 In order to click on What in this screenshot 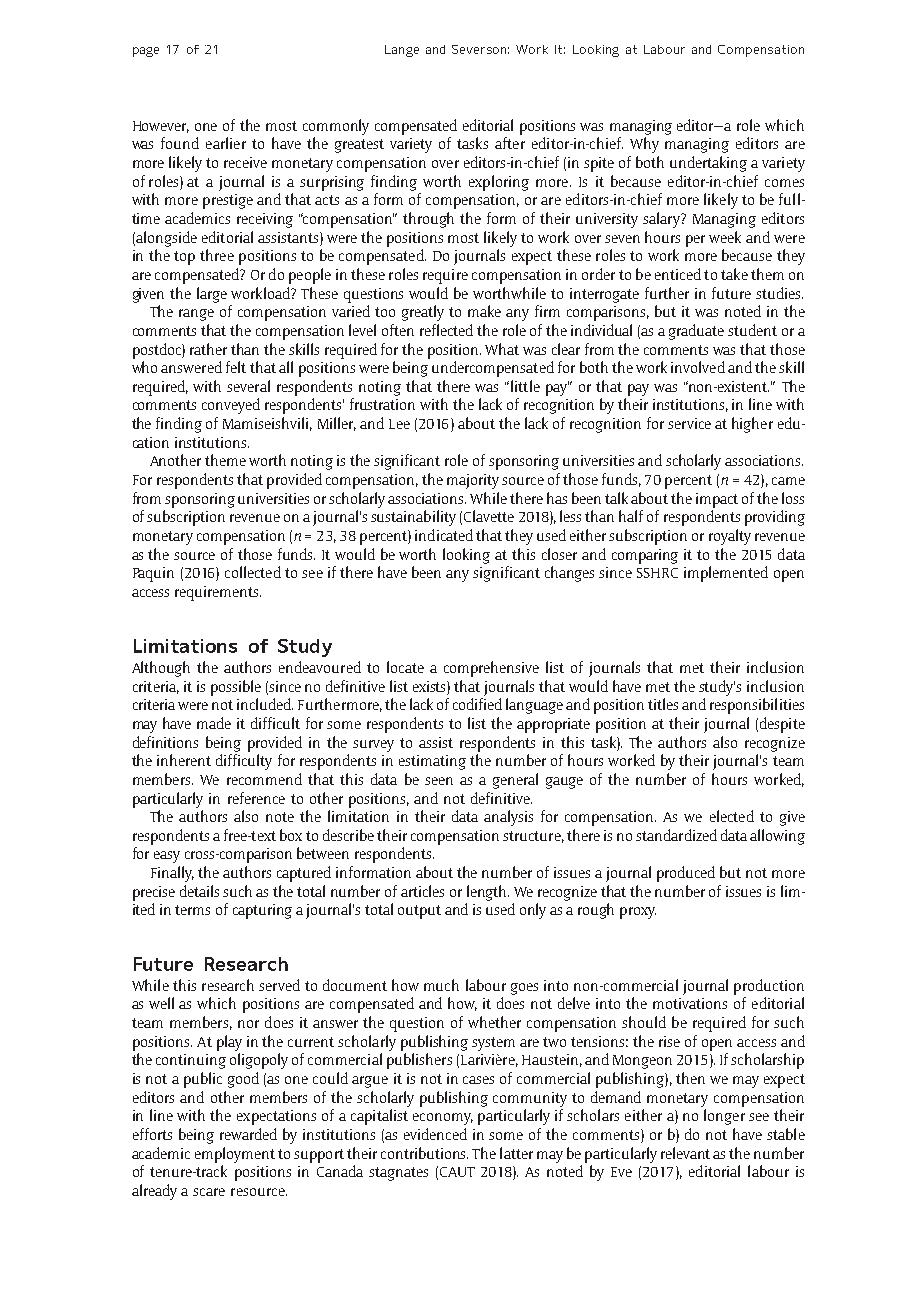, I will do `click(502, 349)`.
